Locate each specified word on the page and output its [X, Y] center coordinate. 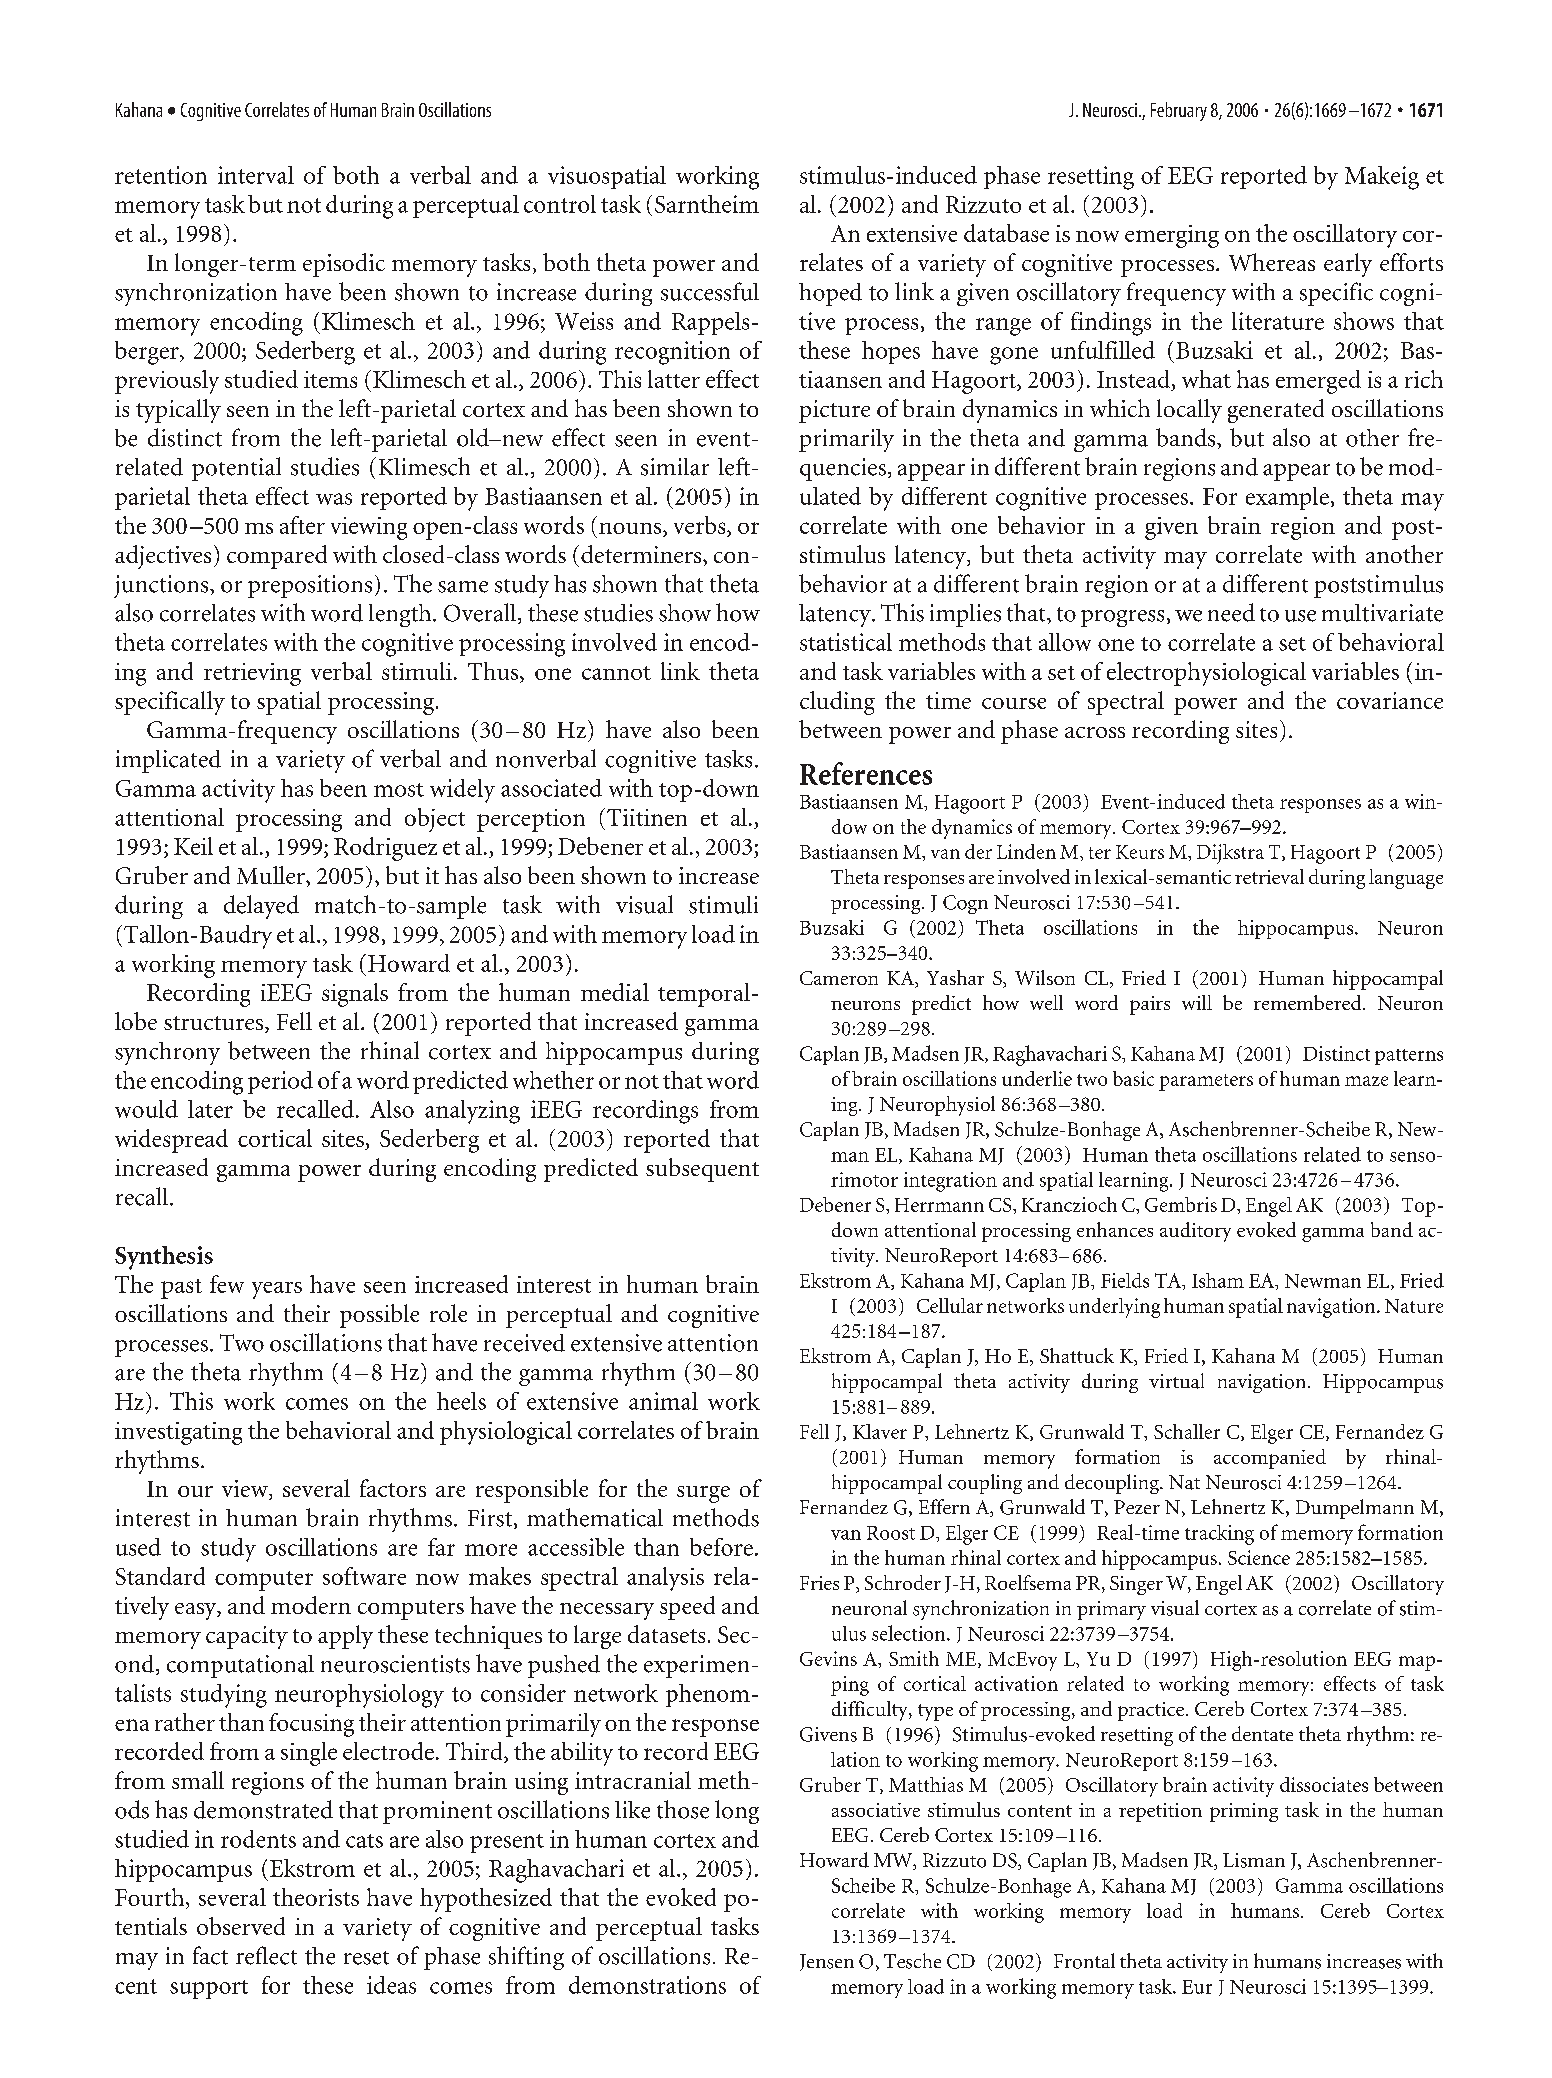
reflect [266, 1955]
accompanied [1270, 1459]
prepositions [310, 586]
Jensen [827, 1962]
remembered [1309, 1002]
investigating [178, 1433]
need [1231, 612]
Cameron [839, 978]
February [1179, 111]
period [280, 1082]
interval [256, 175]
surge [703, 1494]
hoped [830, 294]
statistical [846, 642]
